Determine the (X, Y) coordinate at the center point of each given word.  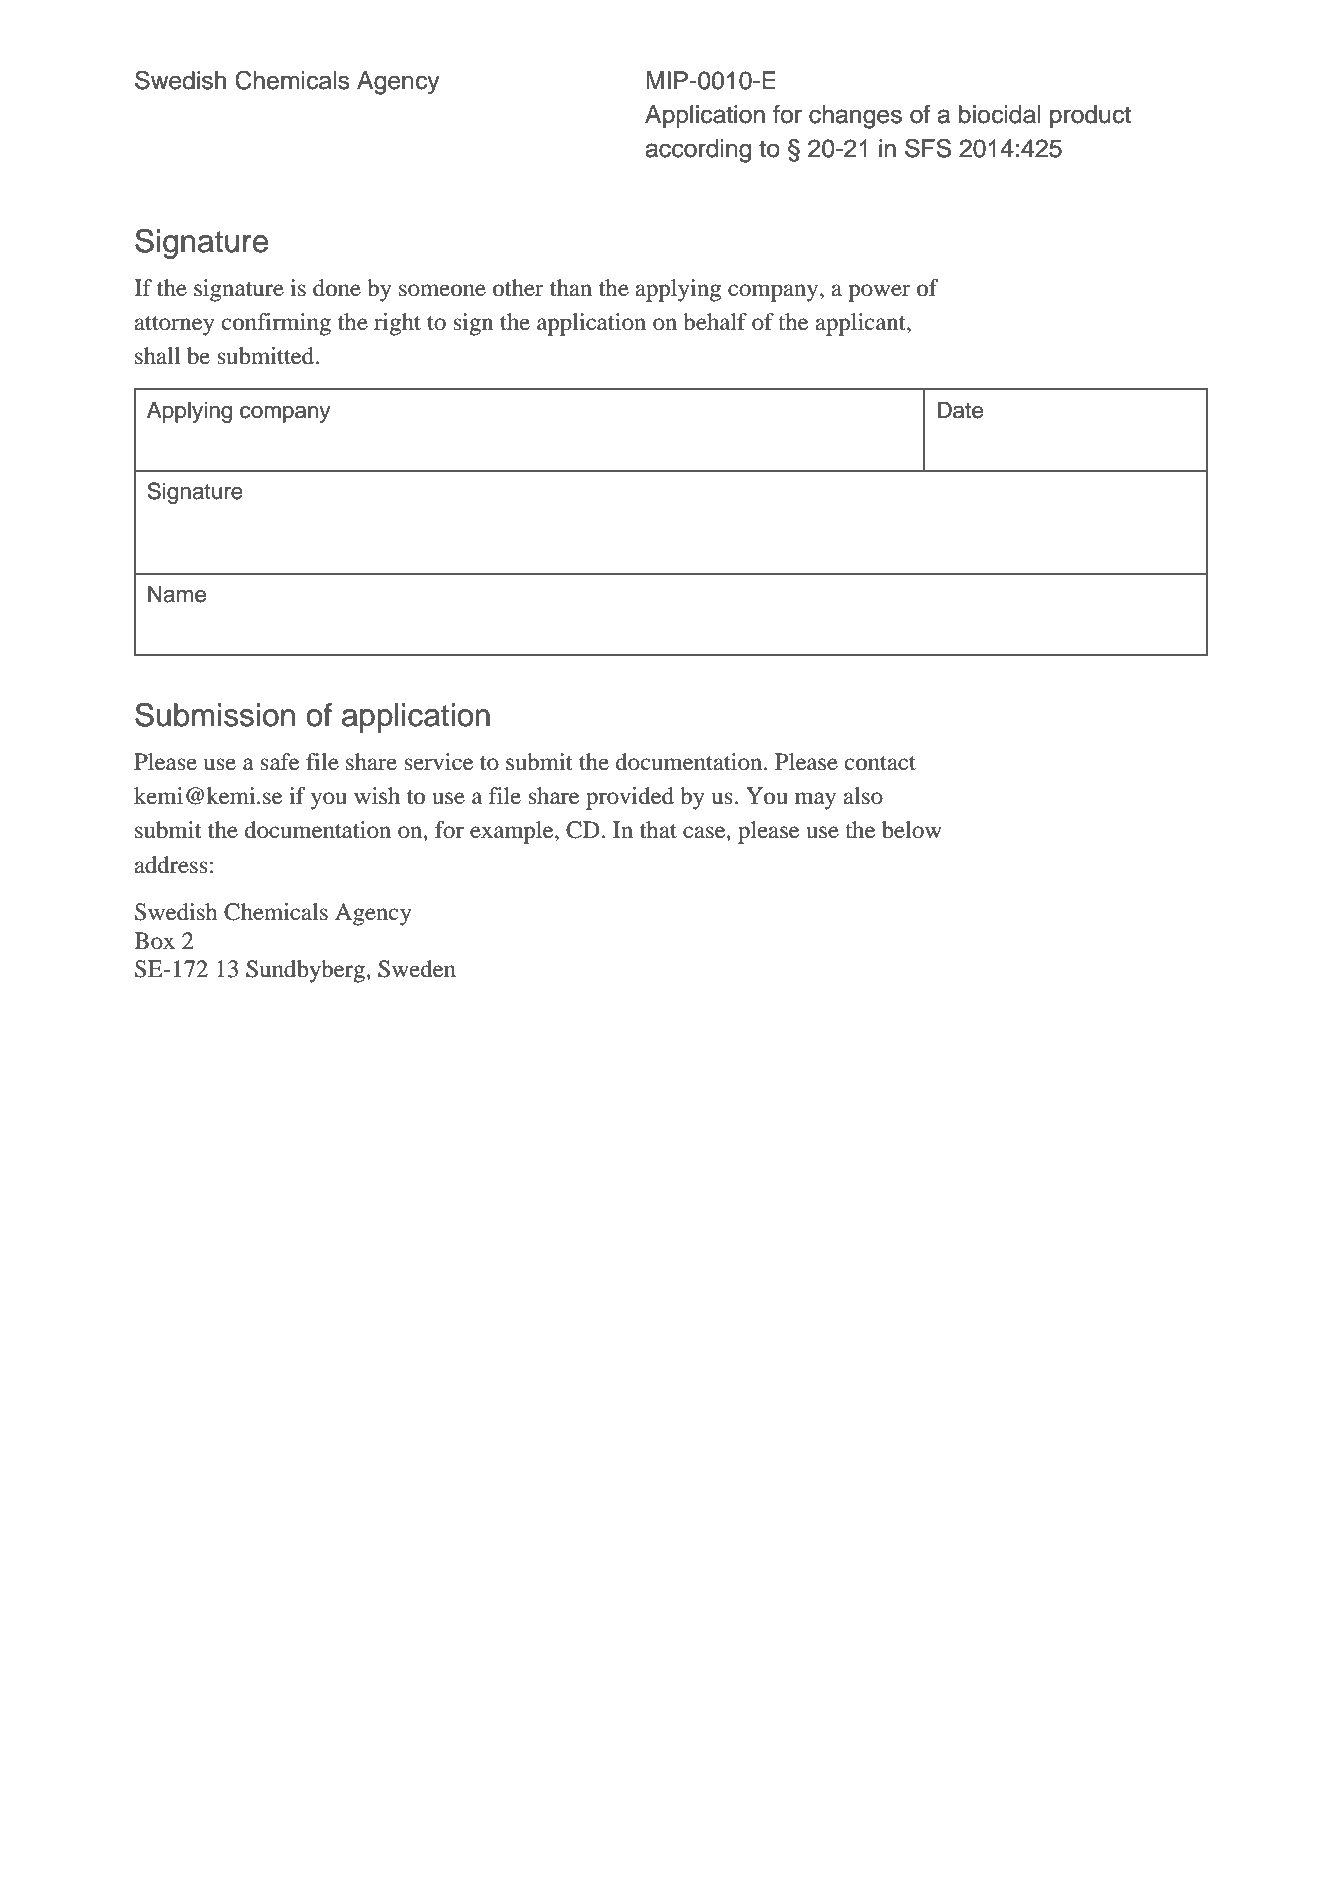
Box (154, 941)
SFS (928, 148)
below (912, 830)
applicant (862, 324)
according (698, 151)
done (337, 288)
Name (177, 594)
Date (960, 410)
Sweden (417, 969)
